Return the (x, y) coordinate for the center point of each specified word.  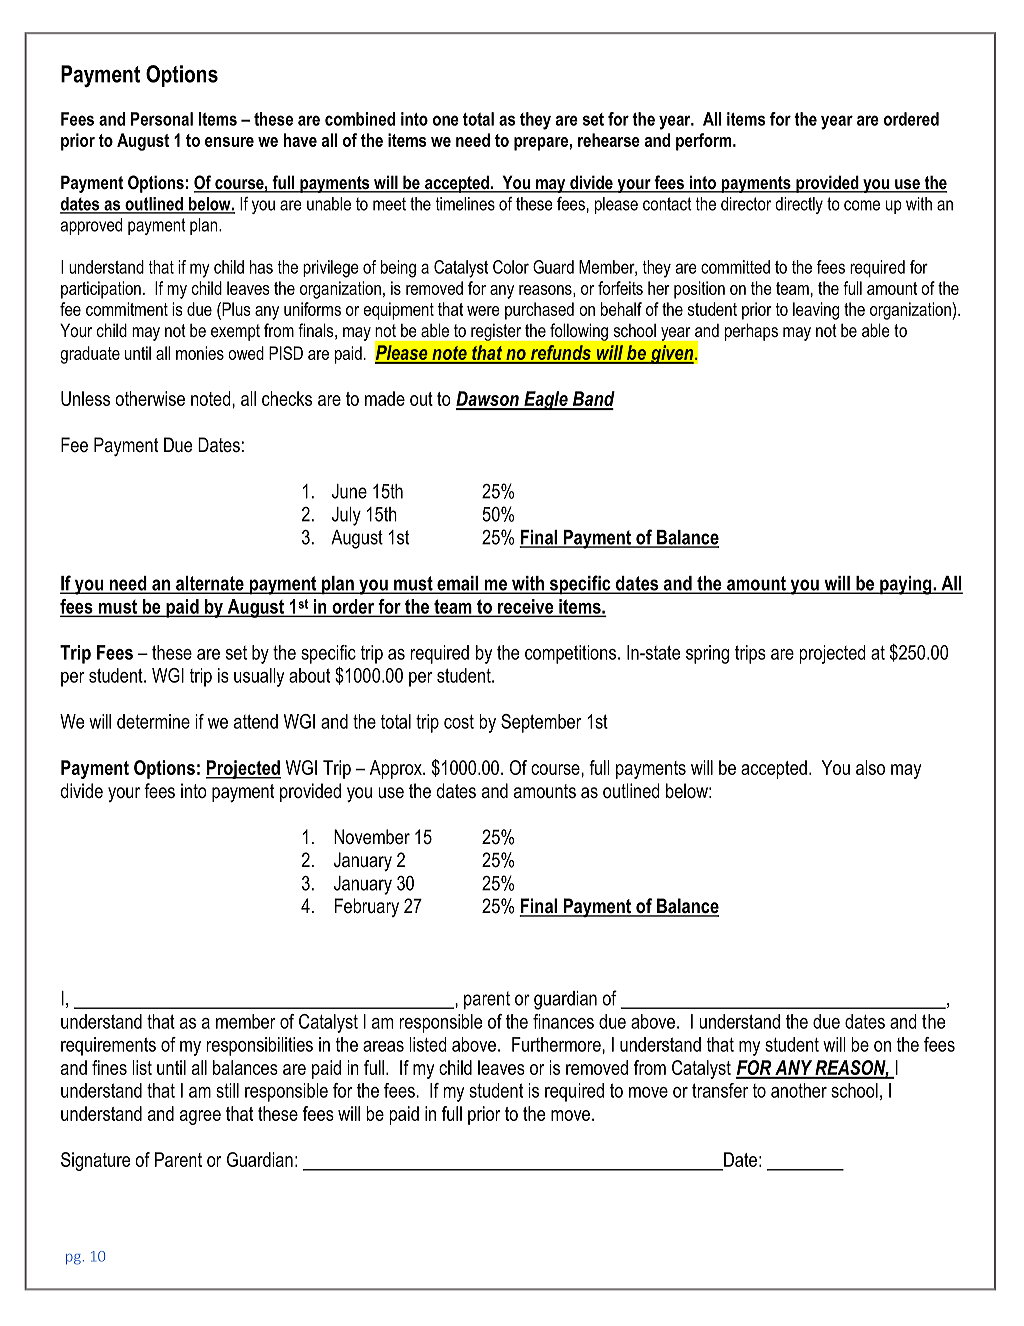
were (483, 311)
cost (459, 722)
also (870, 767)
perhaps (751, 332)
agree (200, 1117)
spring (707, 654)
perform (705, 142)
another (799, 1090)
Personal (162, 119)
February (367, 907)
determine (153, 721)
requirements (108, 1046)
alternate (210, 584)
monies (200, 353)
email (457, 584)
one (446, 120)
